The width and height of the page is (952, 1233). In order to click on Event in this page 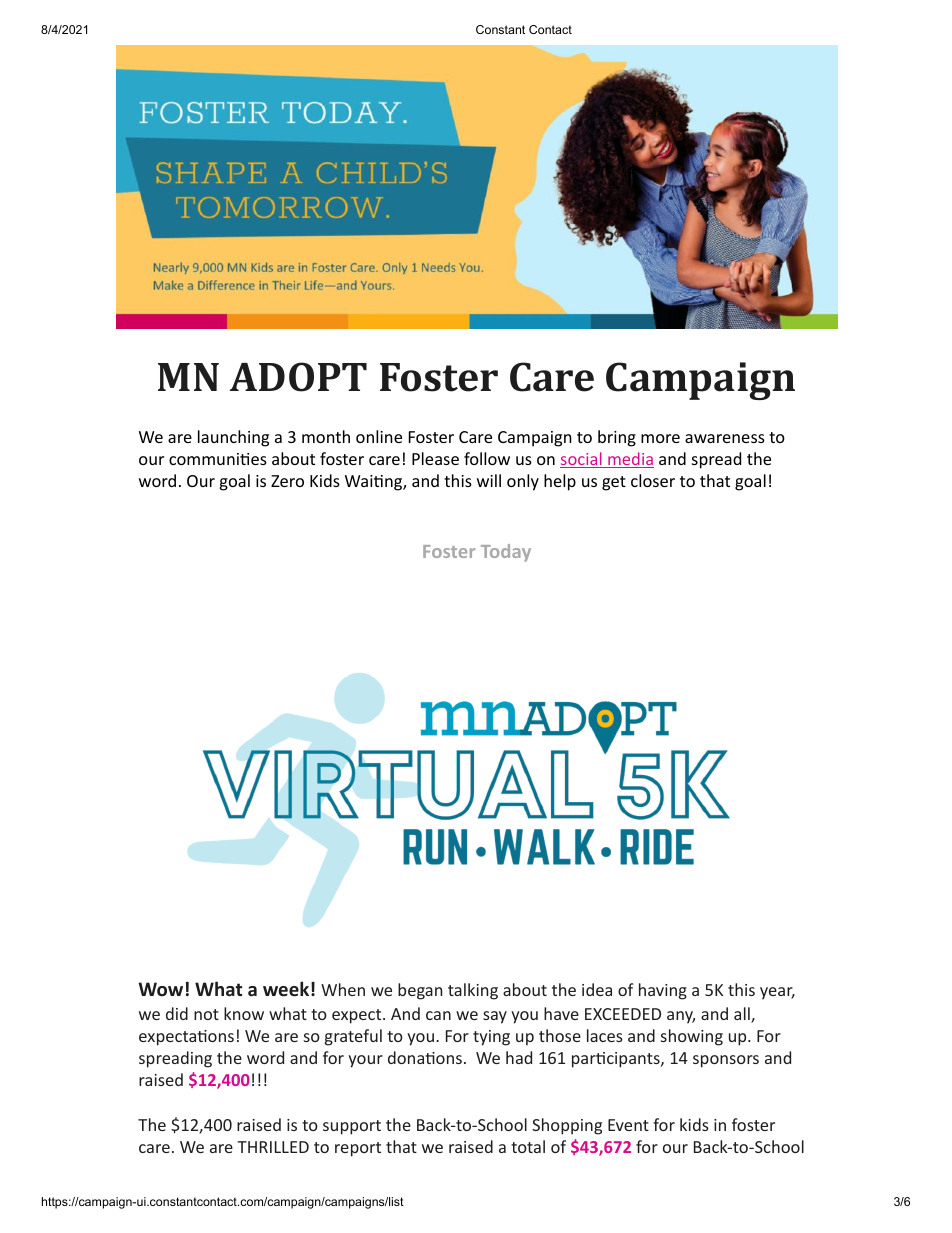, I will do `click(628, 1125)`.
